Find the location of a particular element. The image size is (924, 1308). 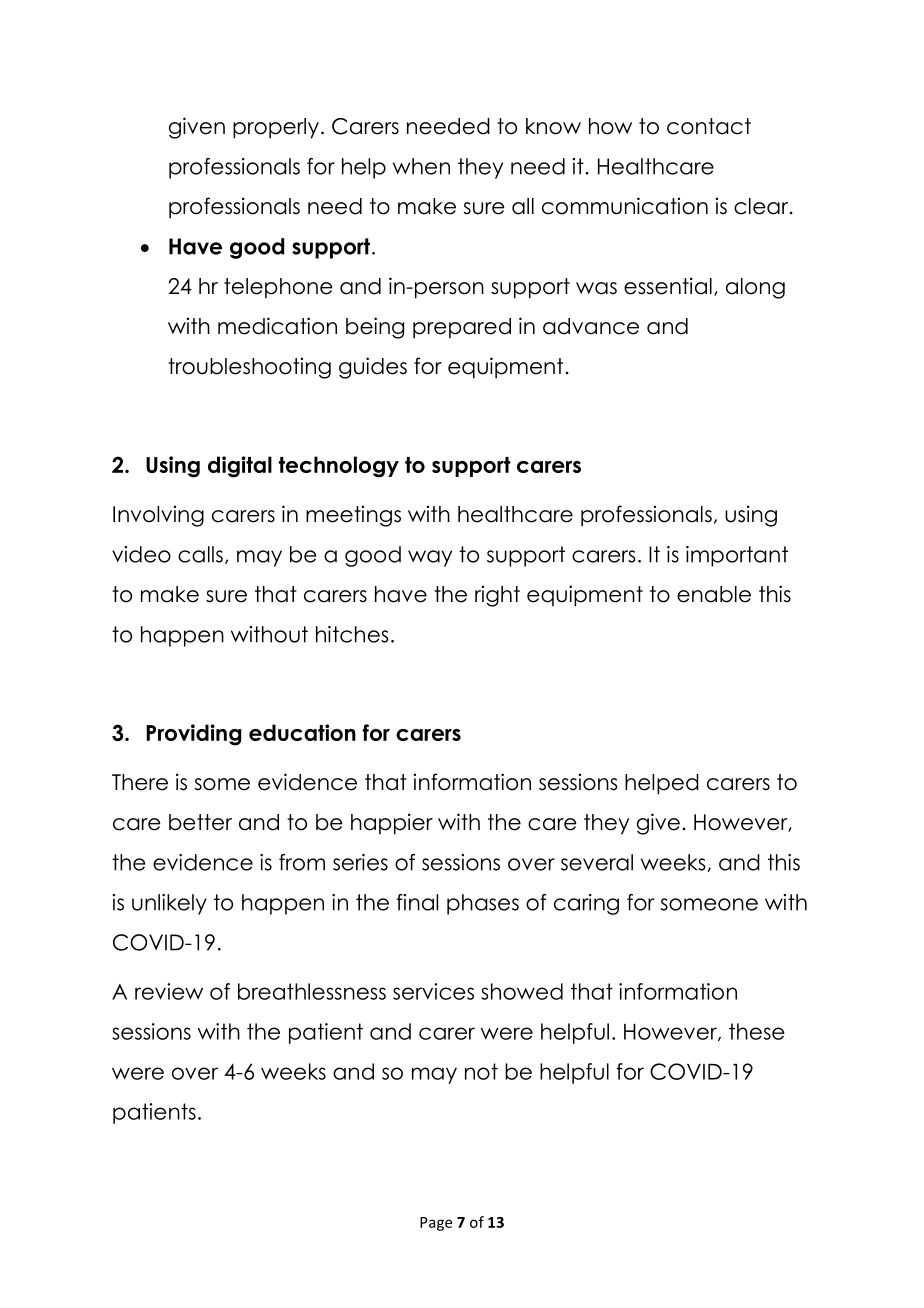

properly is located at coordinates (276, 128).
